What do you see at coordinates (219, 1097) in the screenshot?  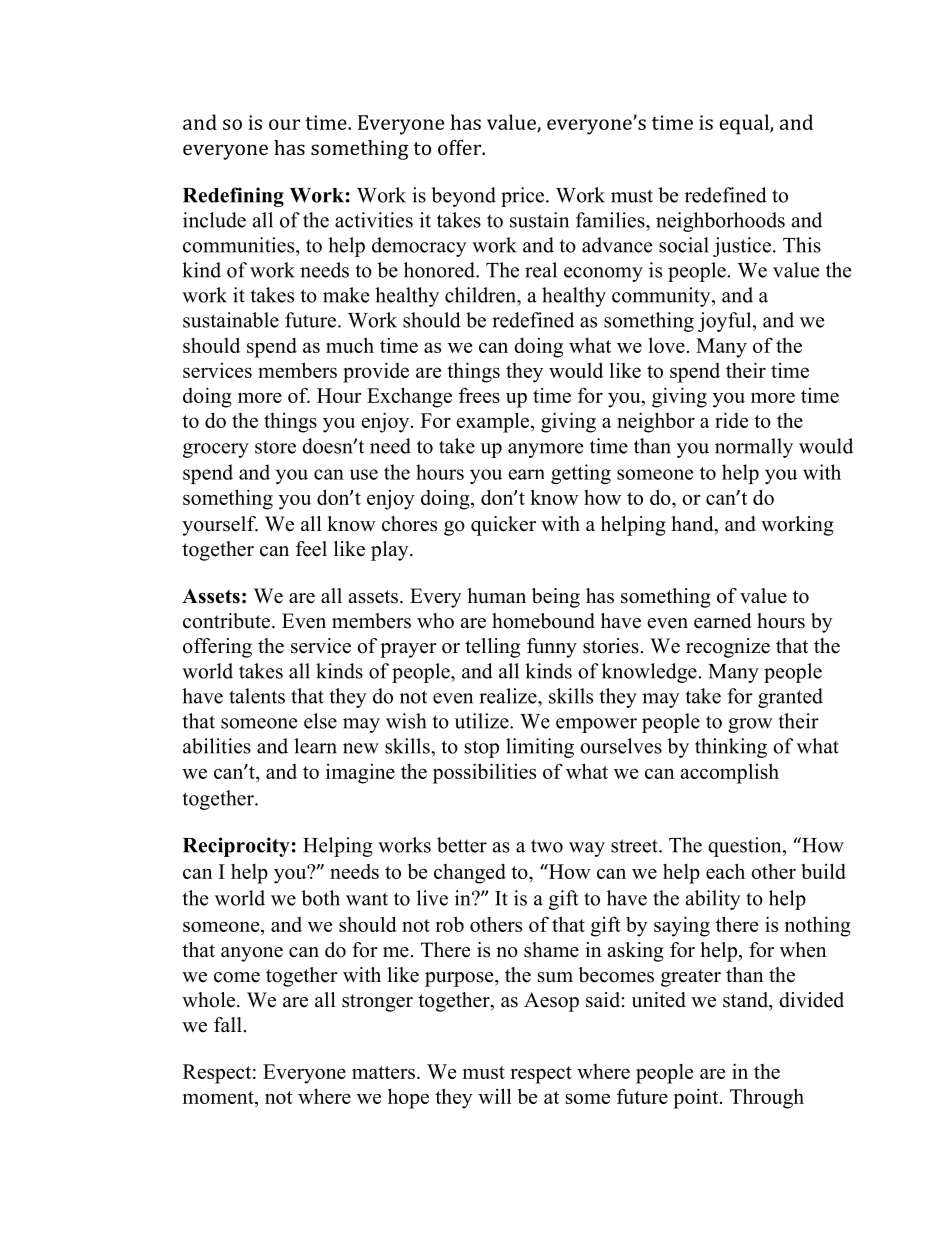 I see `moment` at bounding box center [219, 1097].
